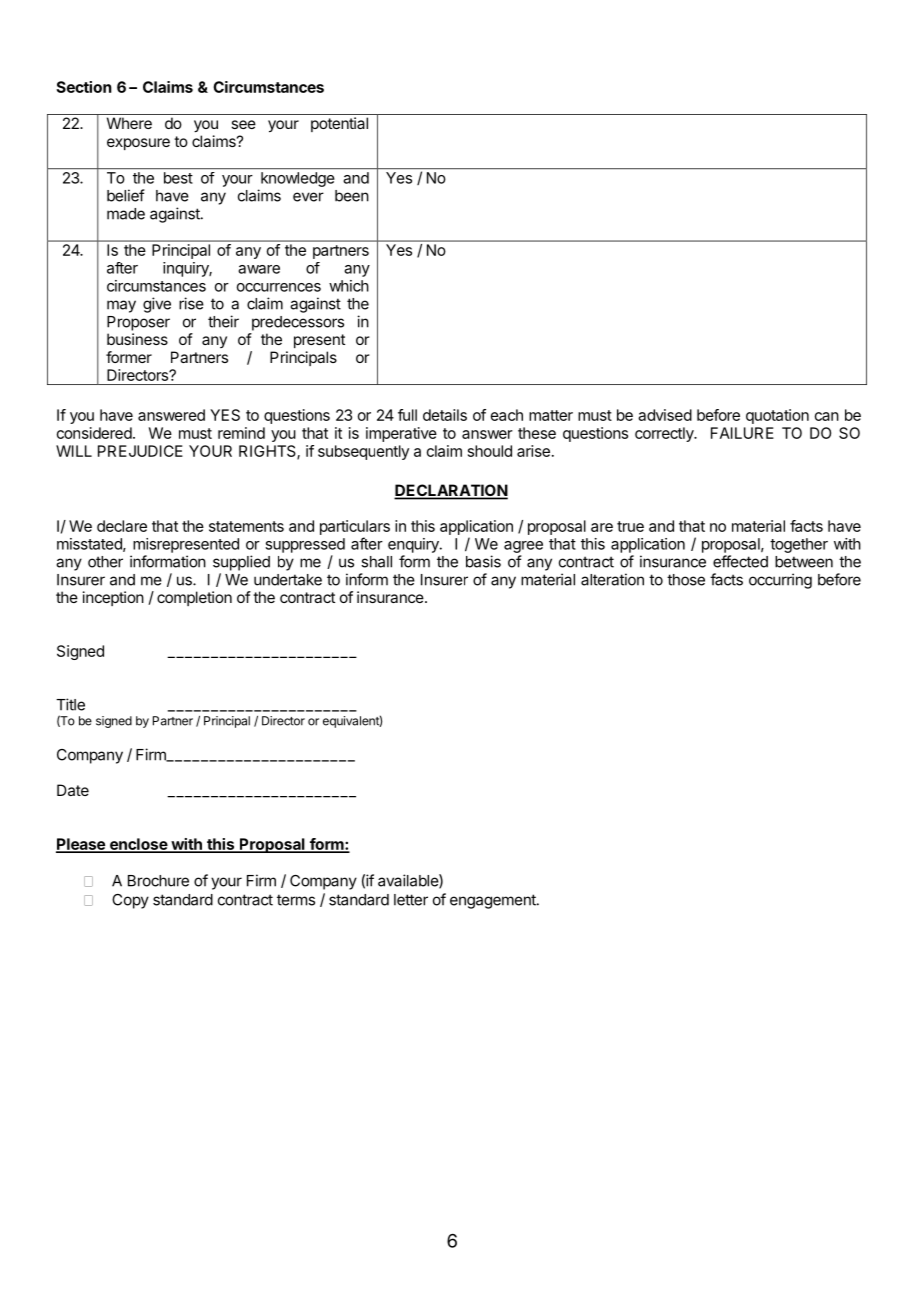 Image resolution: width=924 pixels, height=1308 pixels. Describe the element at coordinates (194, 598) in the screenshot. I see `completion` at that location.
